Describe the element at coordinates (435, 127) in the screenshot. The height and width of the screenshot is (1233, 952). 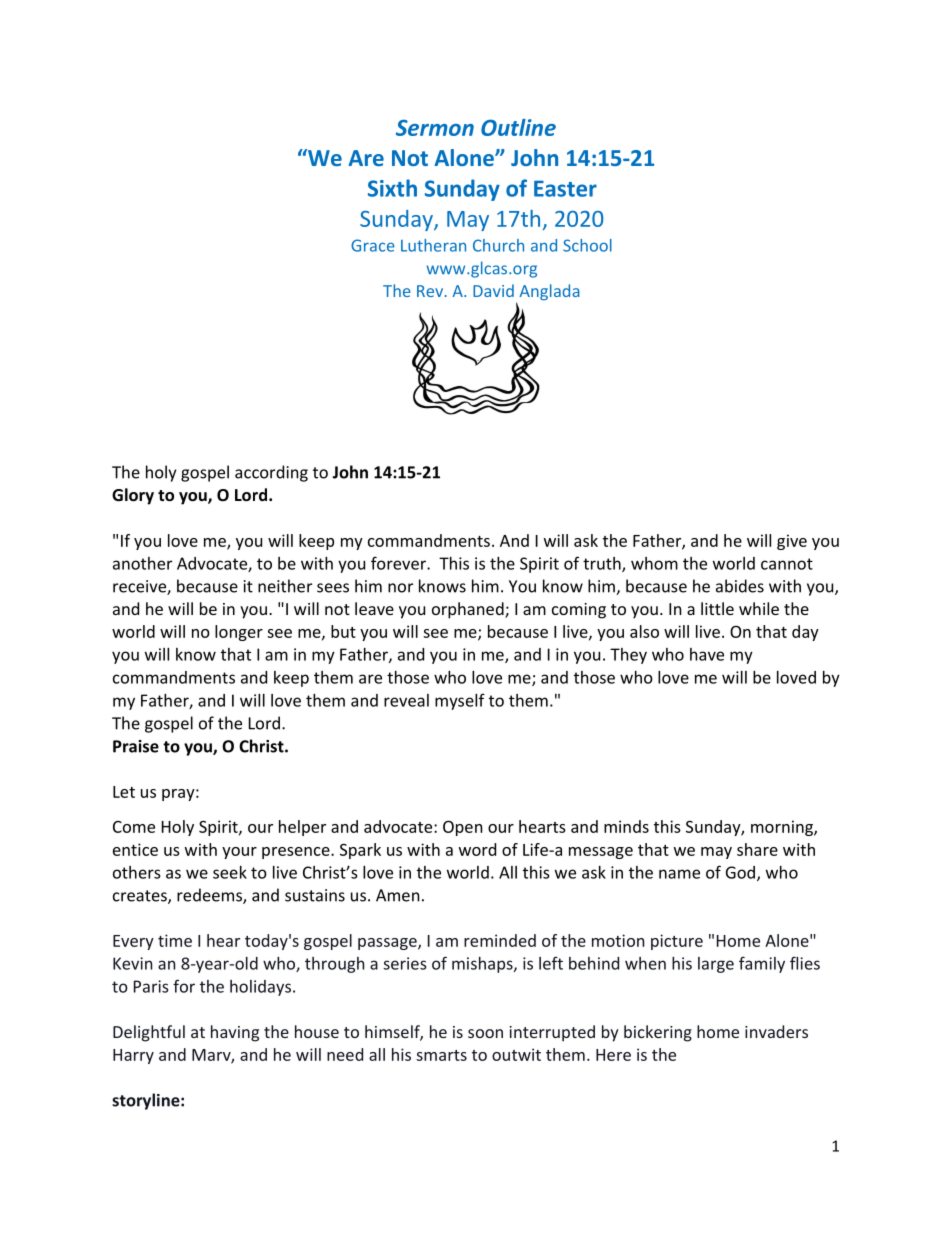
I see `Sermon` at that location.
